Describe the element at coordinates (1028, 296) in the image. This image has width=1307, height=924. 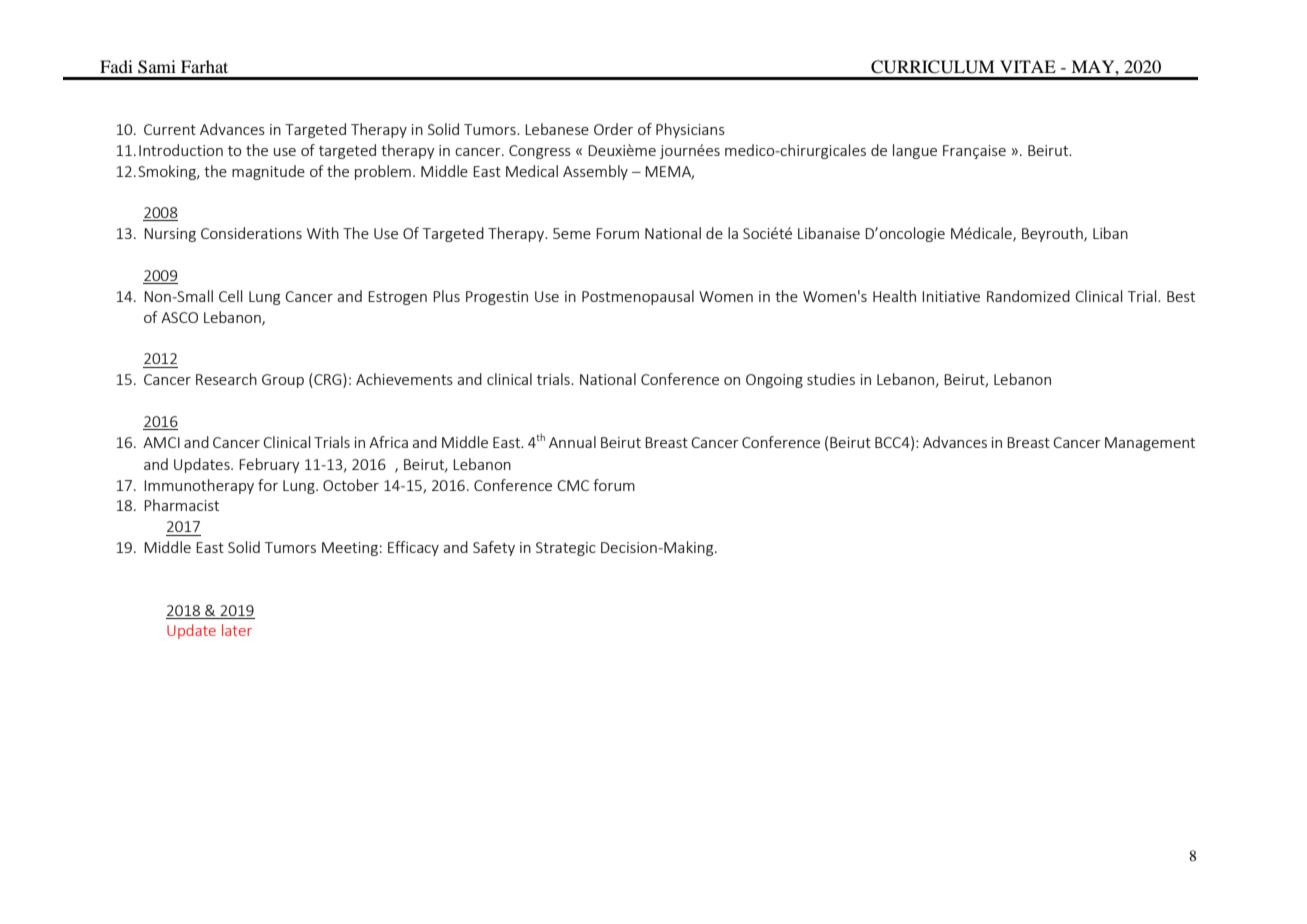
I see `Randomized` at that location.
